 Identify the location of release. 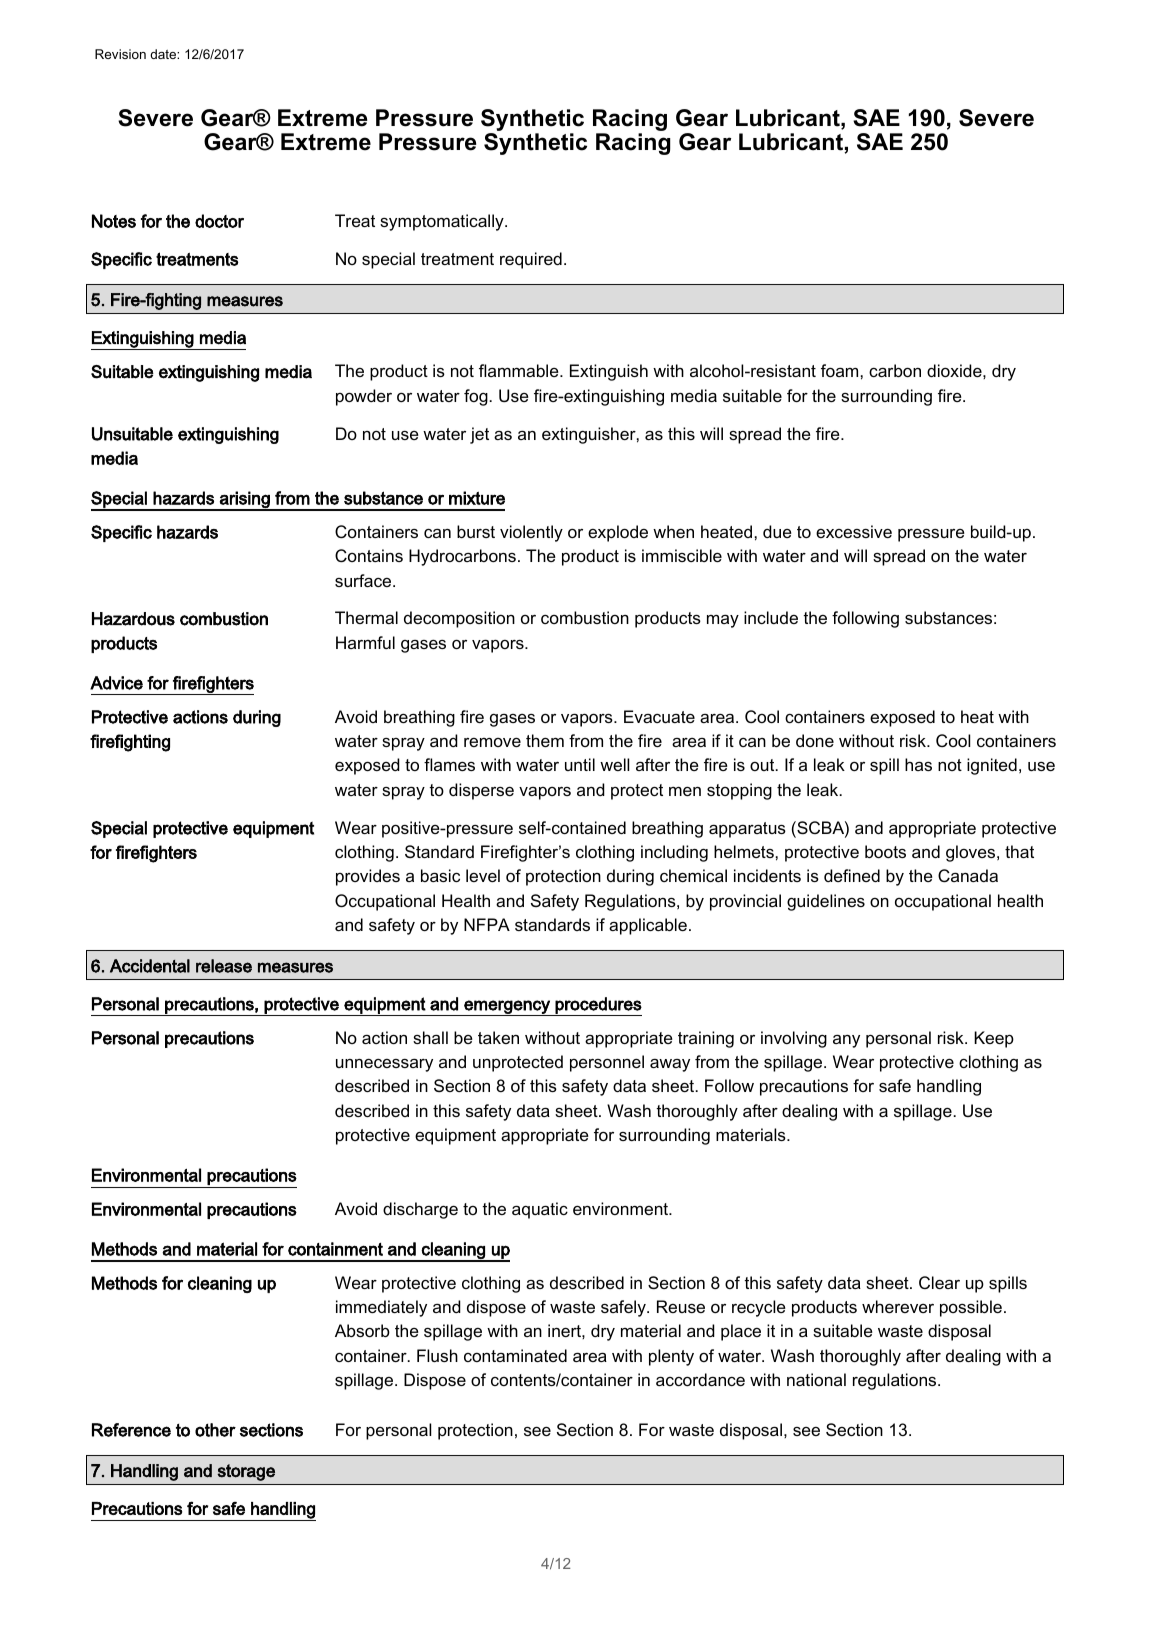
(224, 966).
